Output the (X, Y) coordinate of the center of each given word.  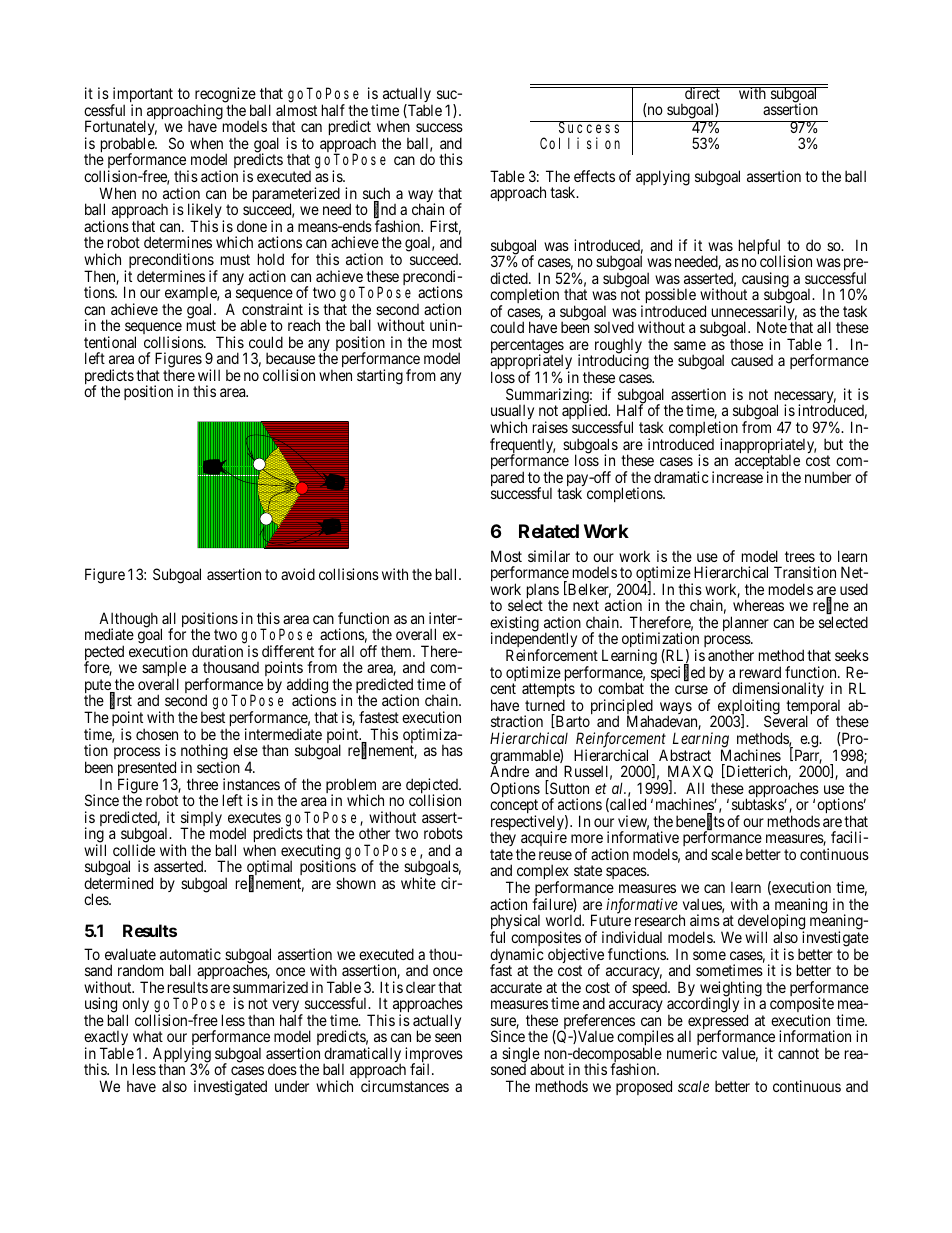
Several (786, 721)
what (148, 1036)
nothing (204, 753)
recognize (225, 96)
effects (594, 176)
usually (512, 413)
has (452, 750)
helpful (761, 248)
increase (737, 477)
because (290, 358)
